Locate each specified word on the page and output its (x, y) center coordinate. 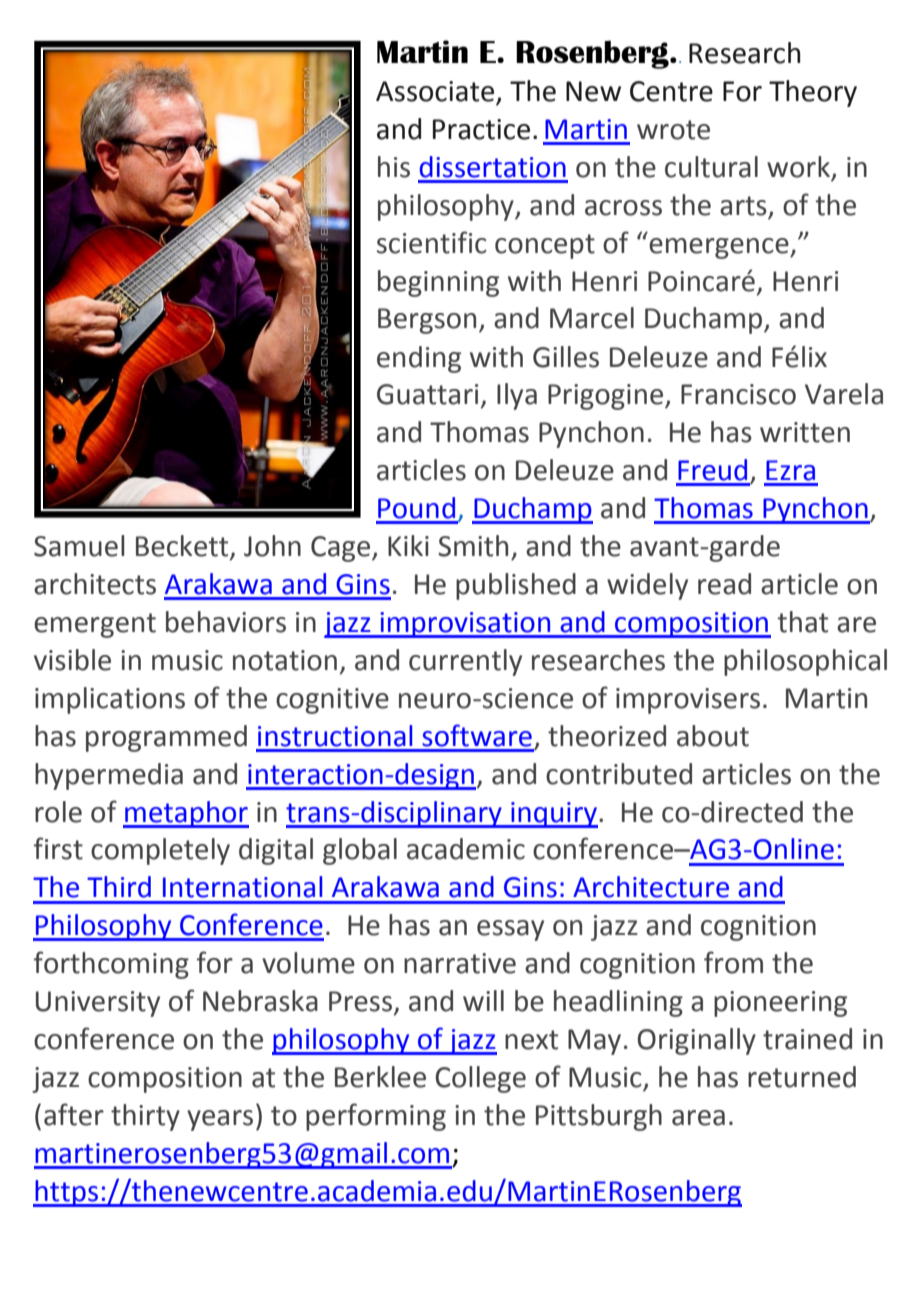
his (394, 167)
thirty (145, 1117)
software (477, 735)
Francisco (738, 394)
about (713, 736)
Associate (436, 92)
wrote (673, 130)
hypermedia (109, 776)
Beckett (183, 547)
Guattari (427, 394)
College (480, 1079)
